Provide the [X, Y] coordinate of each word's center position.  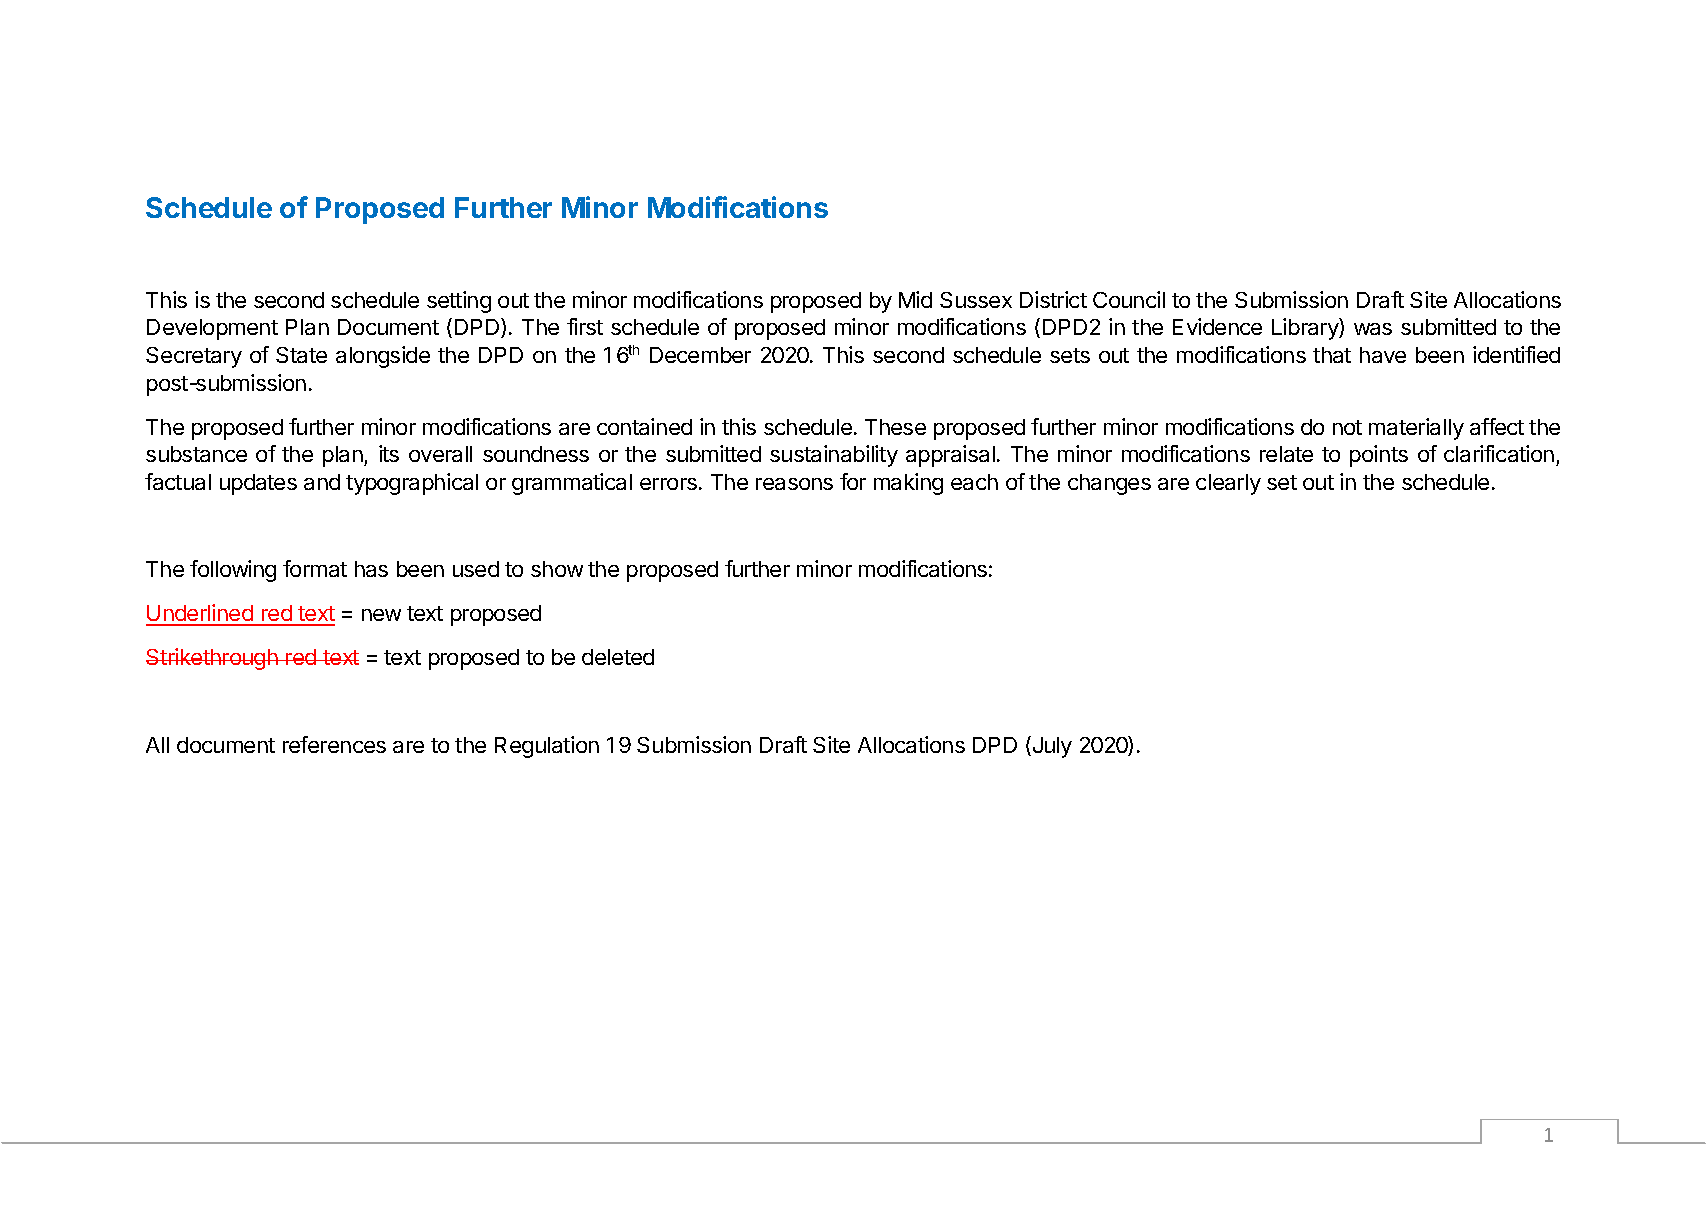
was [1373, 329]
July [1051, 747]
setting [459, 302]
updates [258, 484]
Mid [915, 299]
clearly [1228, 484]
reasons [794, 484]
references [334, 744]
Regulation [547, 747]
